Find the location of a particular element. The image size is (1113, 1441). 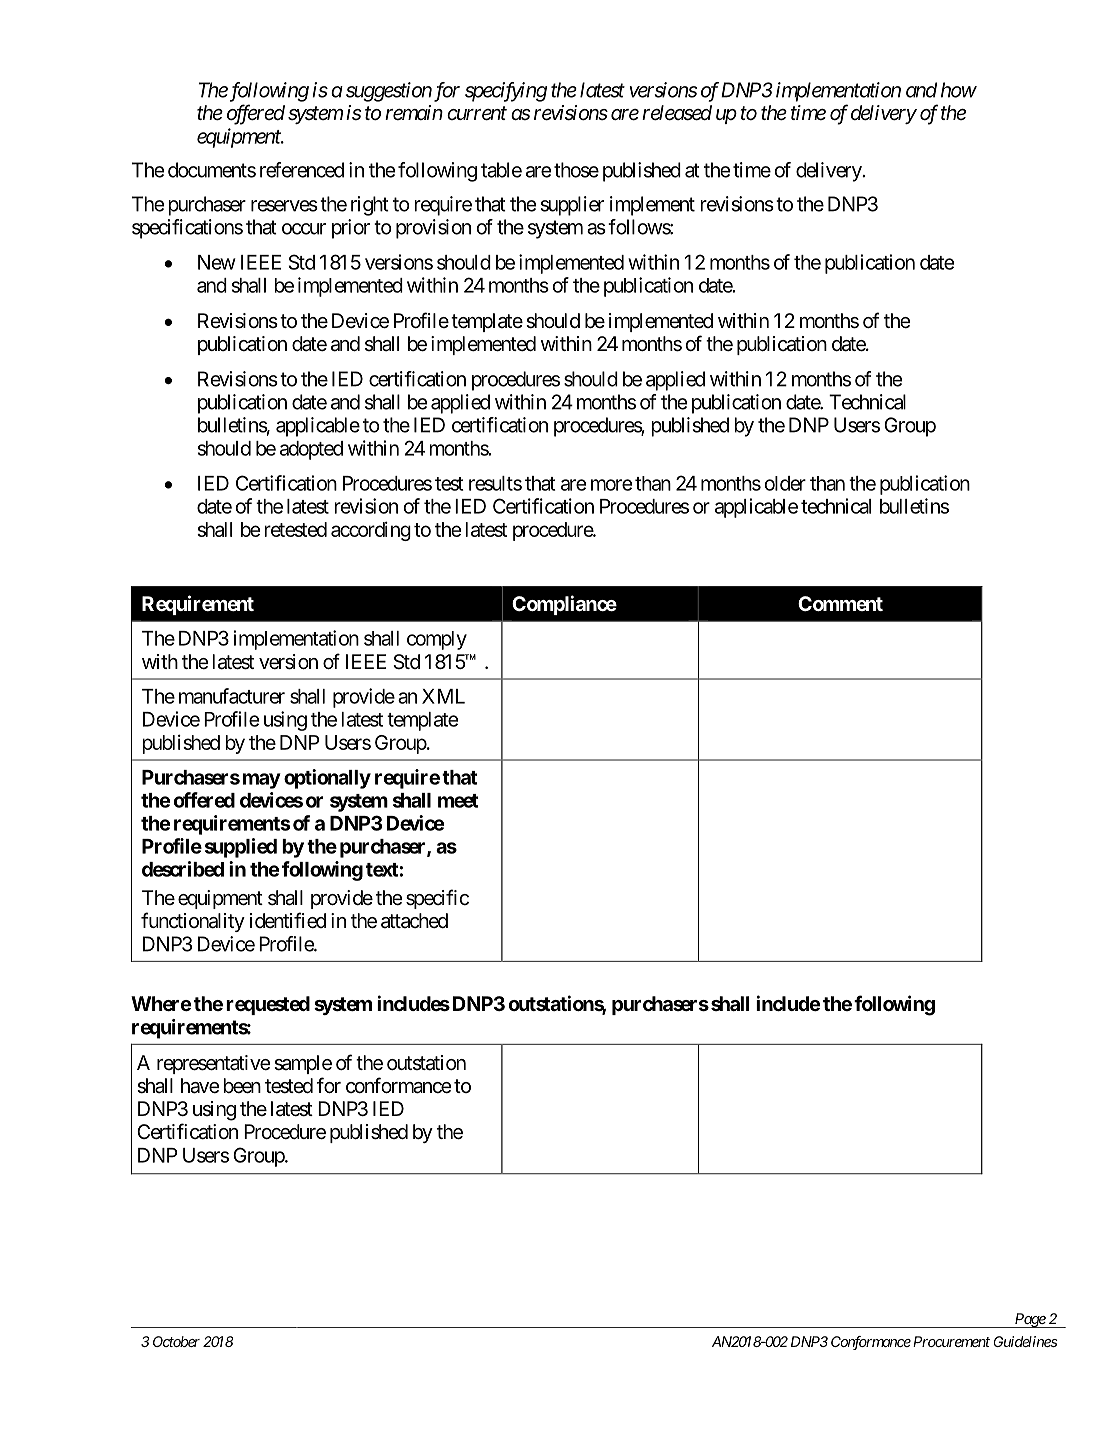

Comment is located at coordinates (840, 603).
